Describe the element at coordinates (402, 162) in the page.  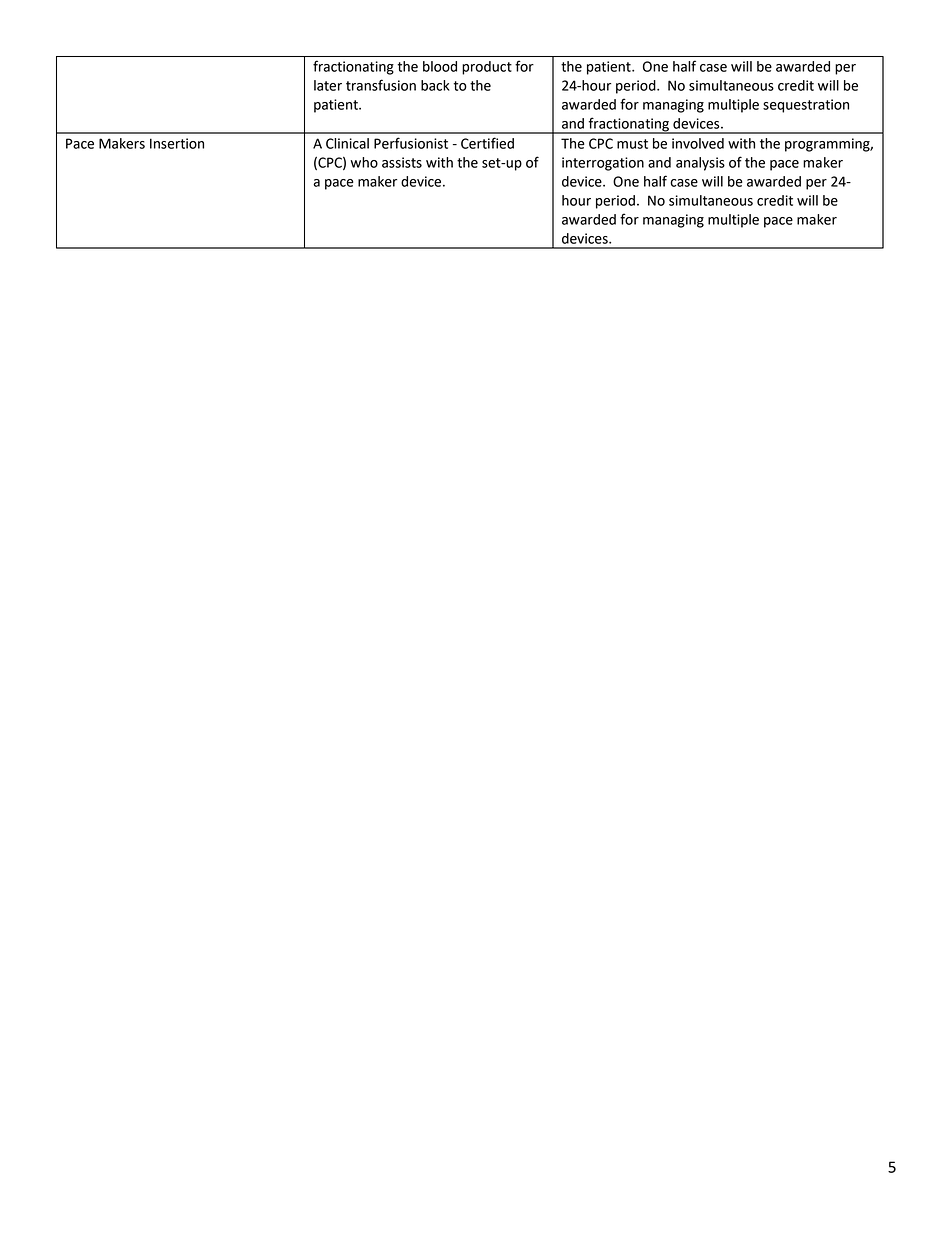
I see `assists` at that location.
